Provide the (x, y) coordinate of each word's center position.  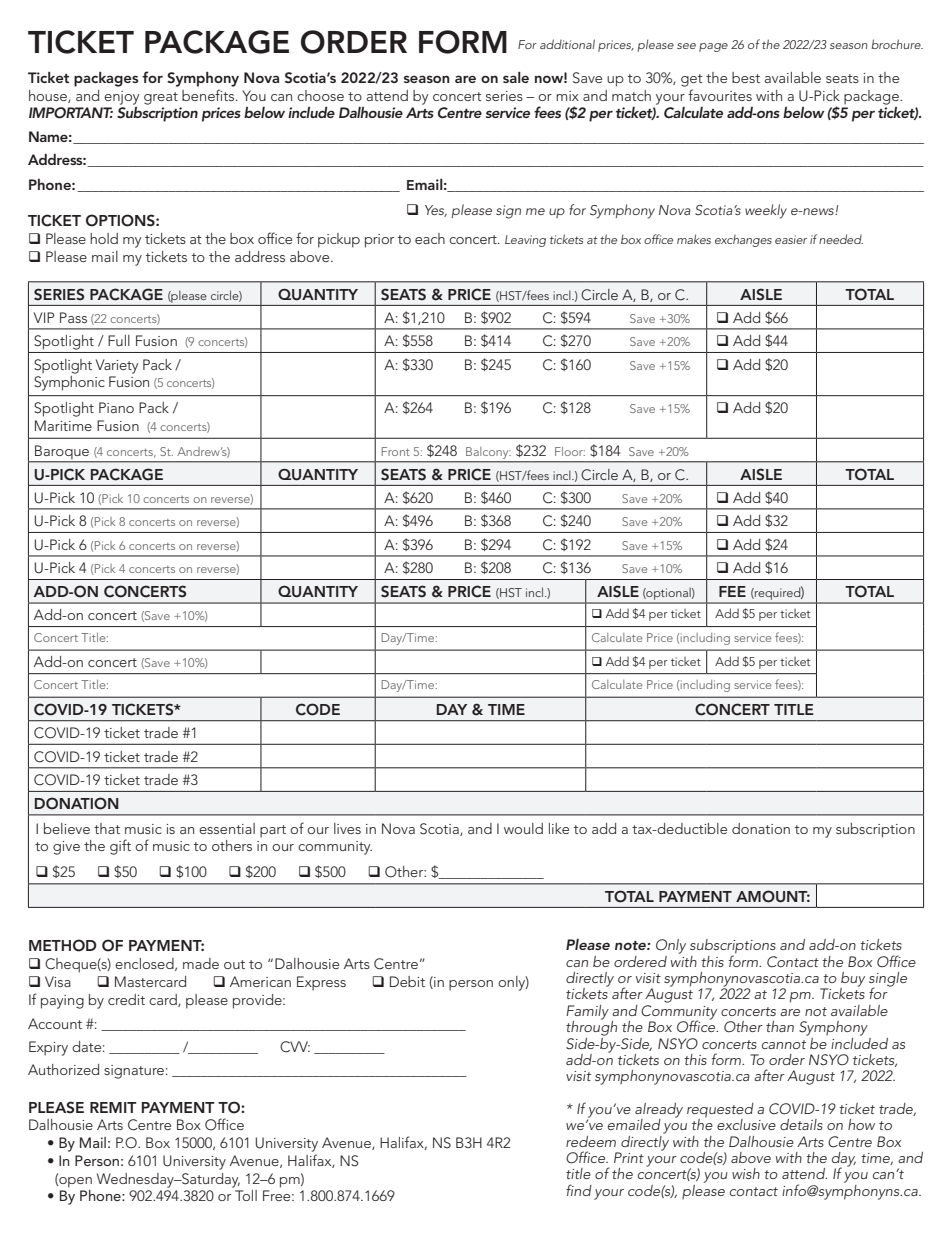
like (559, 828)
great (161, 98)
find (579, 1190)
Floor (570, 451)
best (746, 77)
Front (396, 451)
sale (516, 77)
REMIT (113, 1107)
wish (746, 1173)
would (523, 828)
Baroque (62, 452)
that (107, 828)
